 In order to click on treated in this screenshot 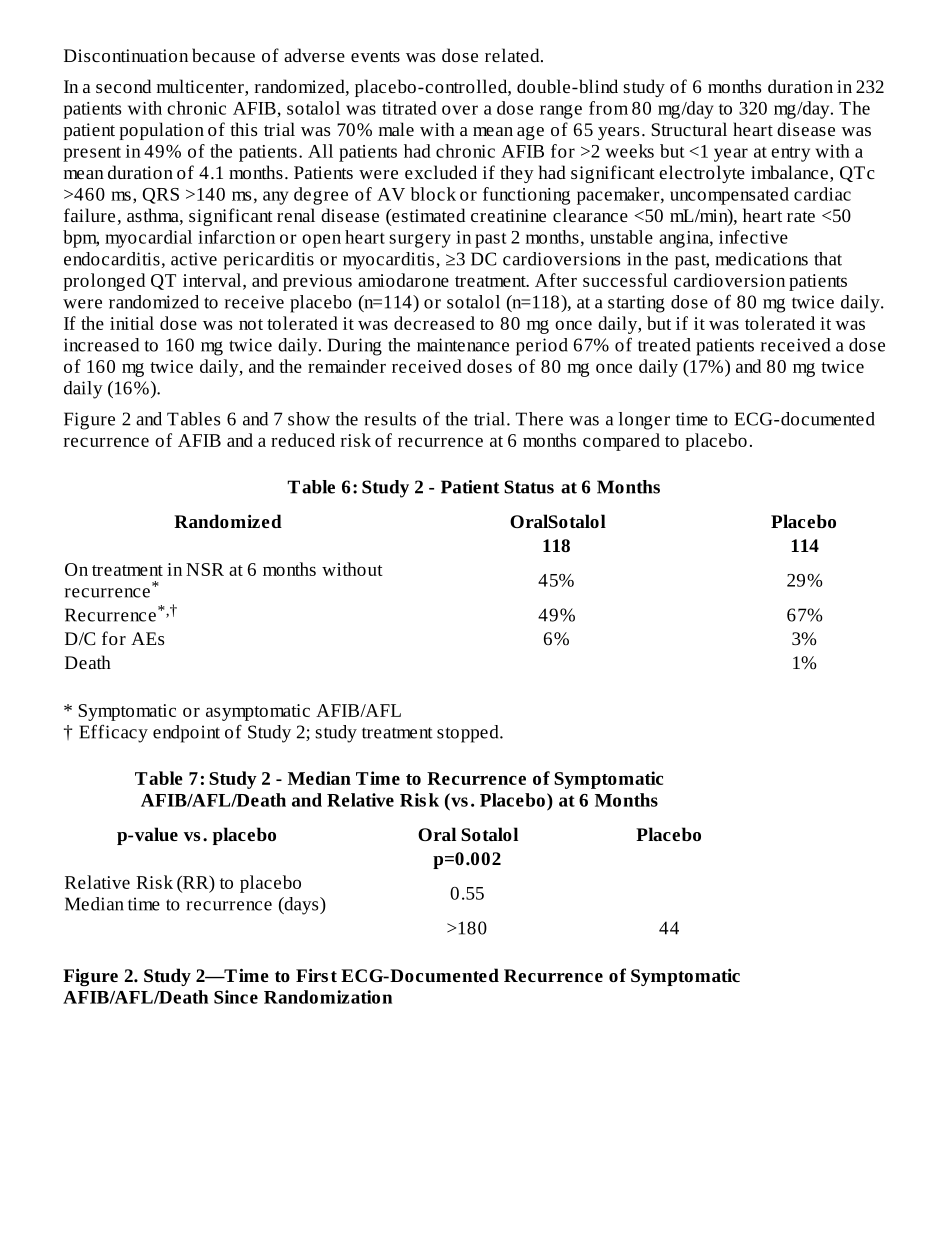, I will do `click(664, 345)`.
